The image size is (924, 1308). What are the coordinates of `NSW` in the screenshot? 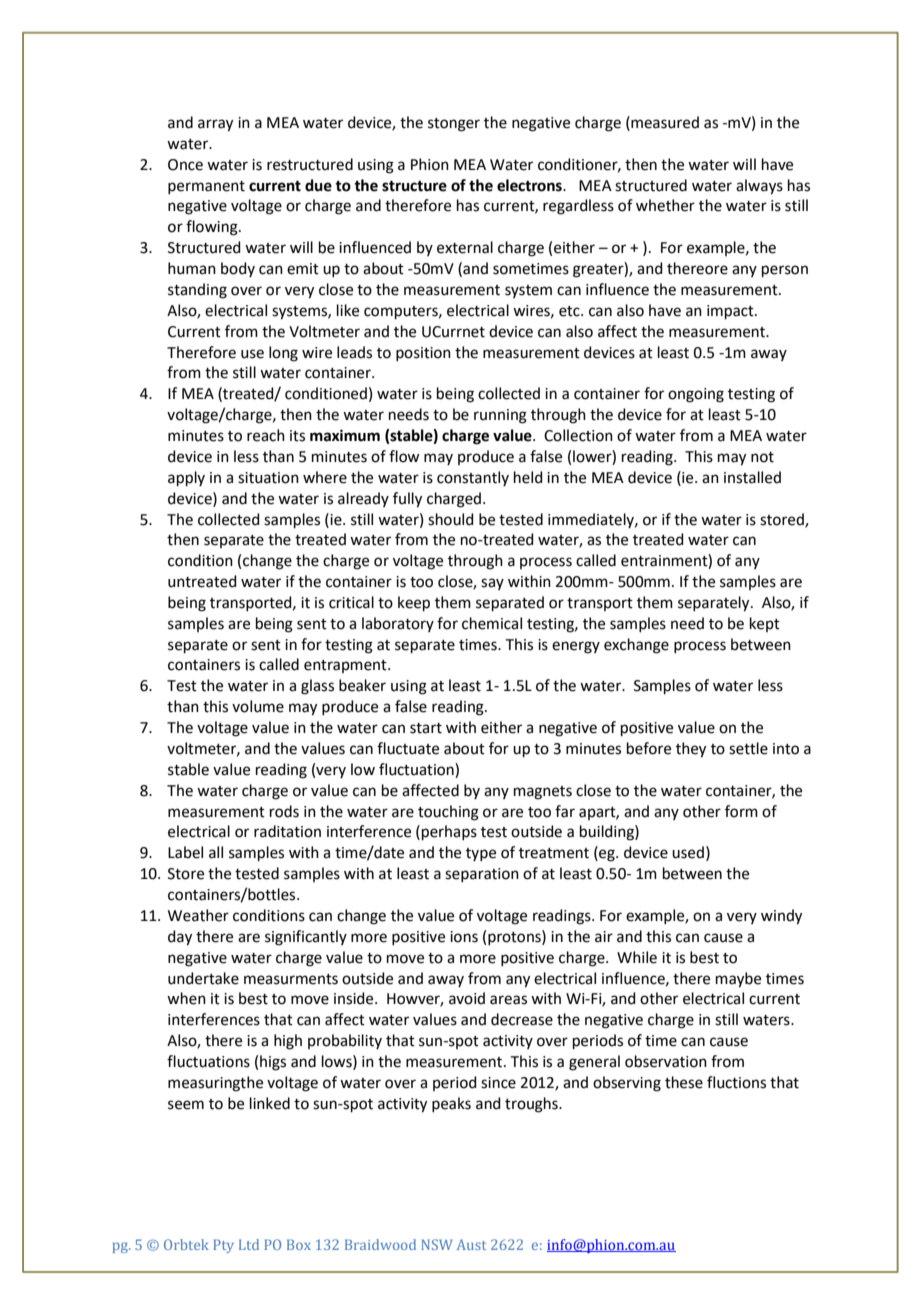 It's located at (437, 1244).
